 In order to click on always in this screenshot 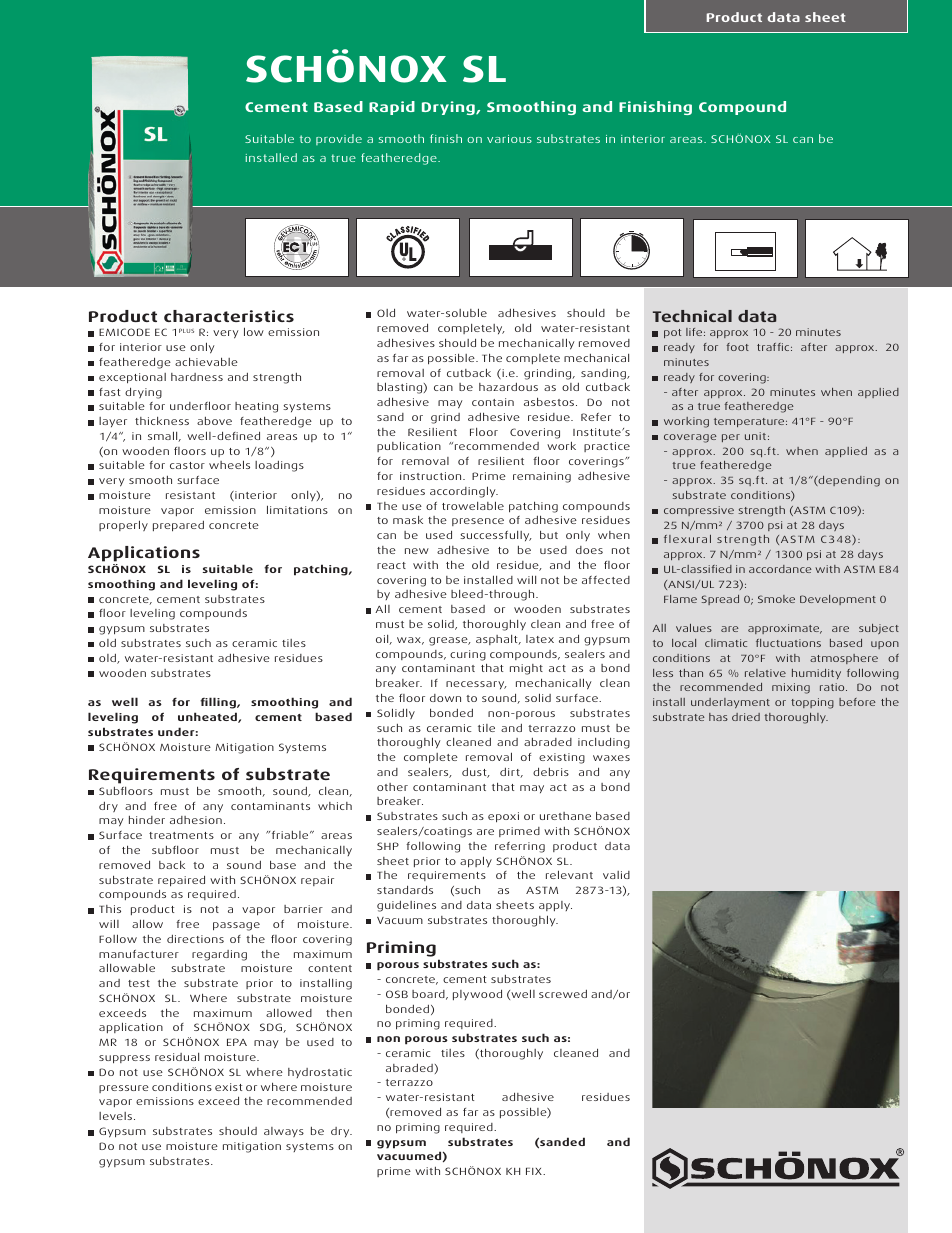, I will do `click(284, 1132)`.
